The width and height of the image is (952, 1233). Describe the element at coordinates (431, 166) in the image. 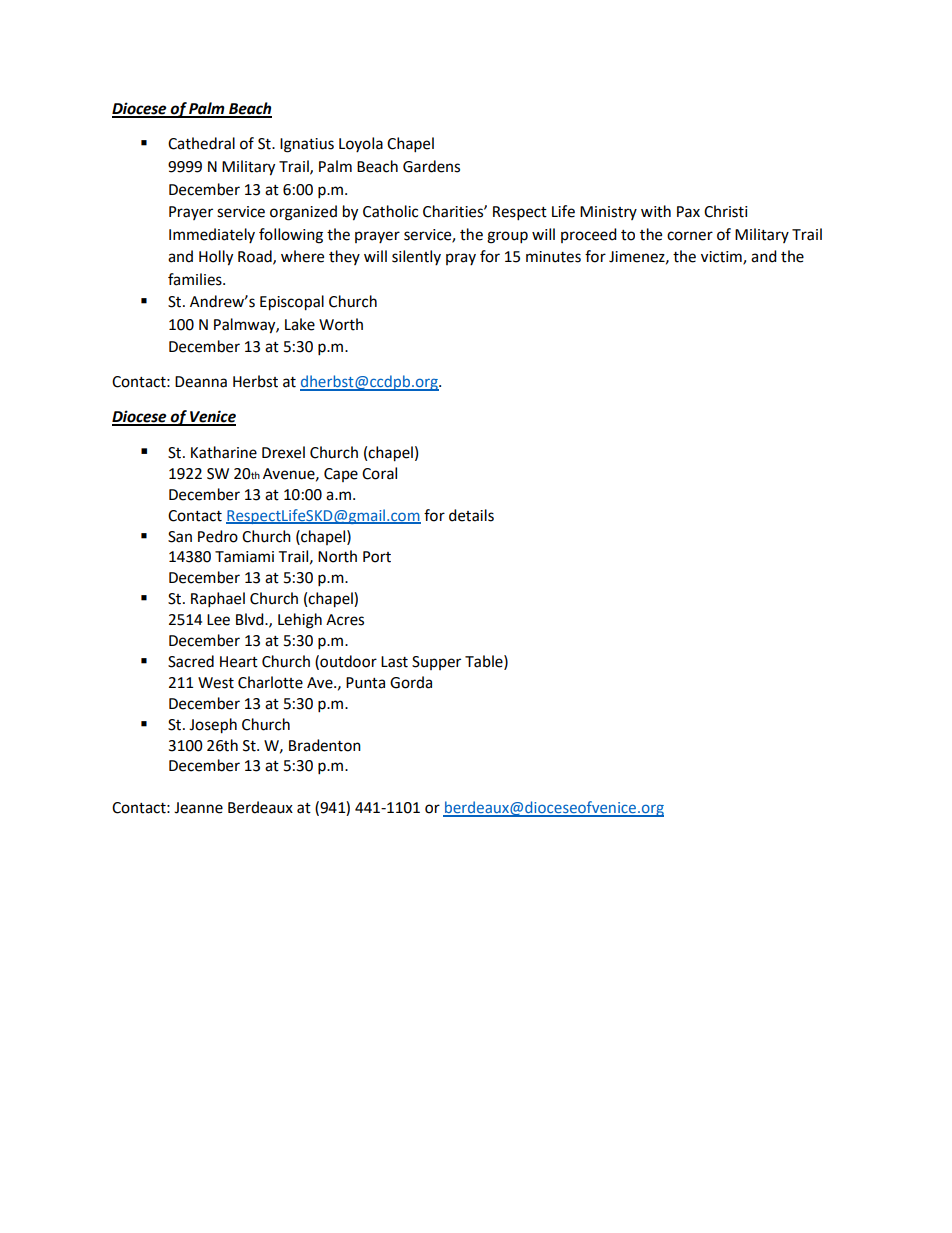

I see `Gardens` at that location.
